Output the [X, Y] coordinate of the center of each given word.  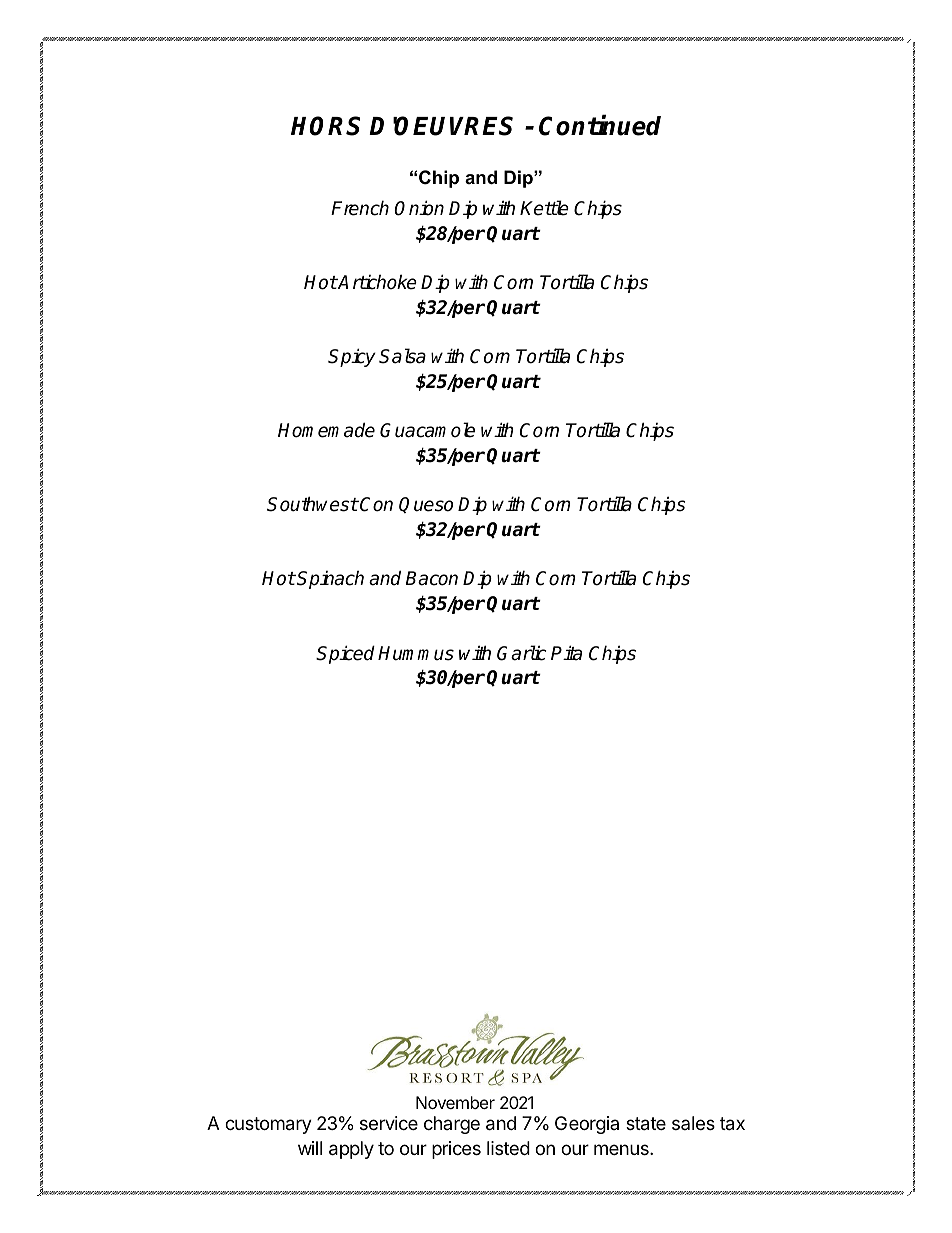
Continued [600, 125]
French [360, 208]
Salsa [402, 356]
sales [693, 1123]
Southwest [312, 504]
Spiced [345, 654]
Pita [566, 653]
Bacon [432, 578]
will [310, 1148]
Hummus [416, 653]
